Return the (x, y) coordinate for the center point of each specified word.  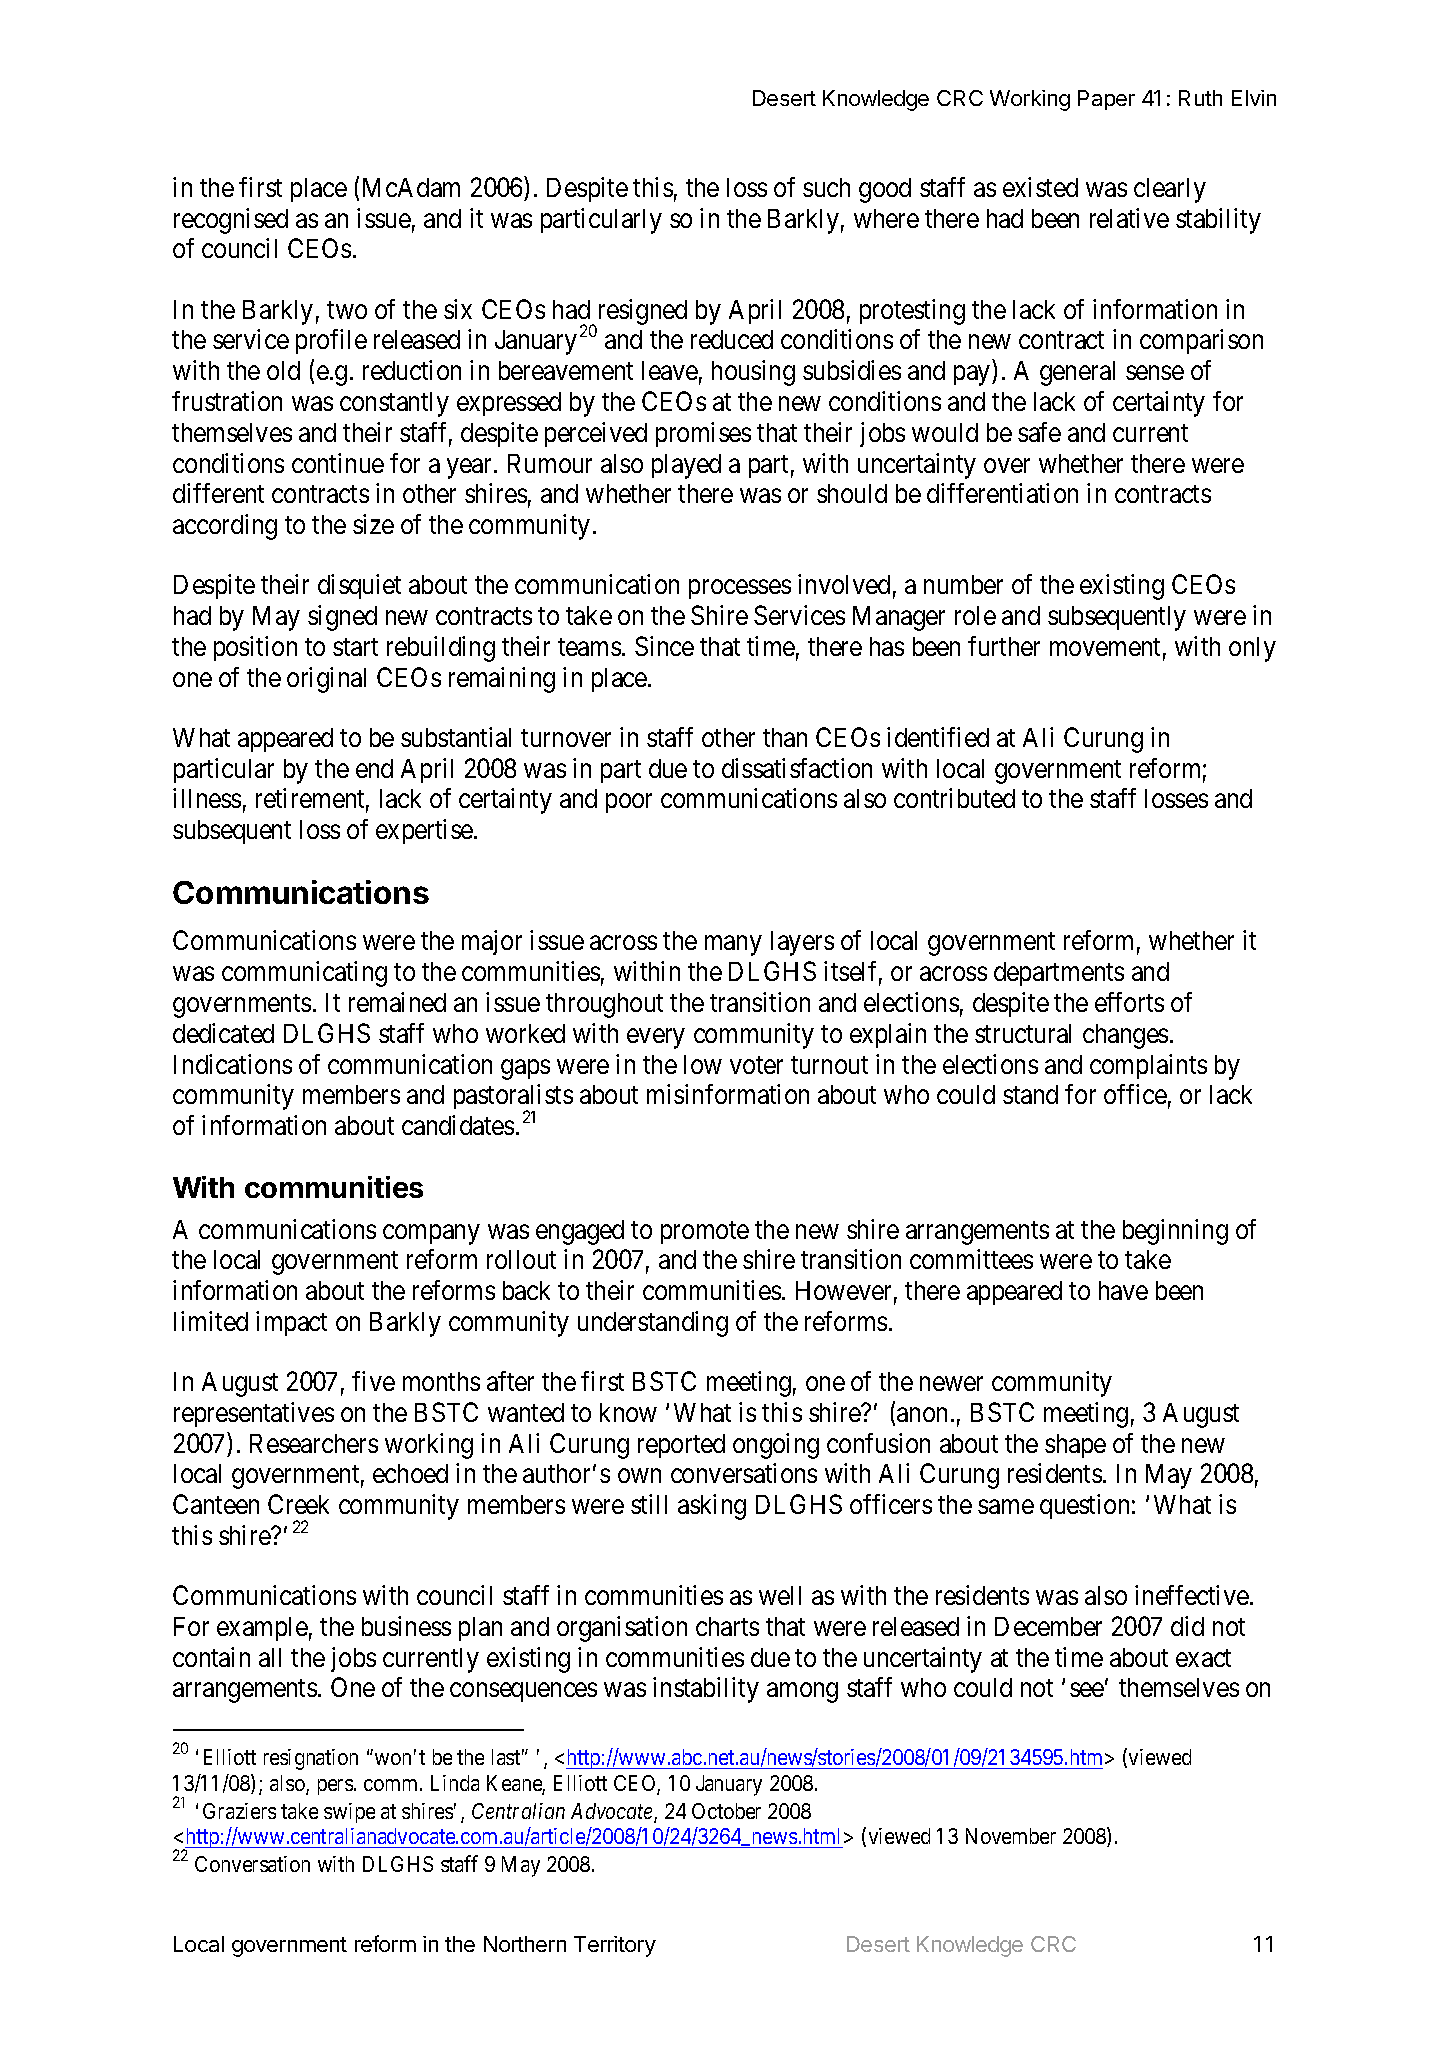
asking (712, 1507)
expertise (425, 831)
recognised (231, 221)
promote (705, 1232)
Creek (298, 1504)
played (686, 466)
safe (1039, 432)
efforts (1129, 1002)
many (733, 946)
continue (338, 463)
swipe (349, 1813)
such (826, 187)
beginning (1175, 1232)
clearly (1170, 190)
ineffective (1193, 1595)
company (431, 1234)
